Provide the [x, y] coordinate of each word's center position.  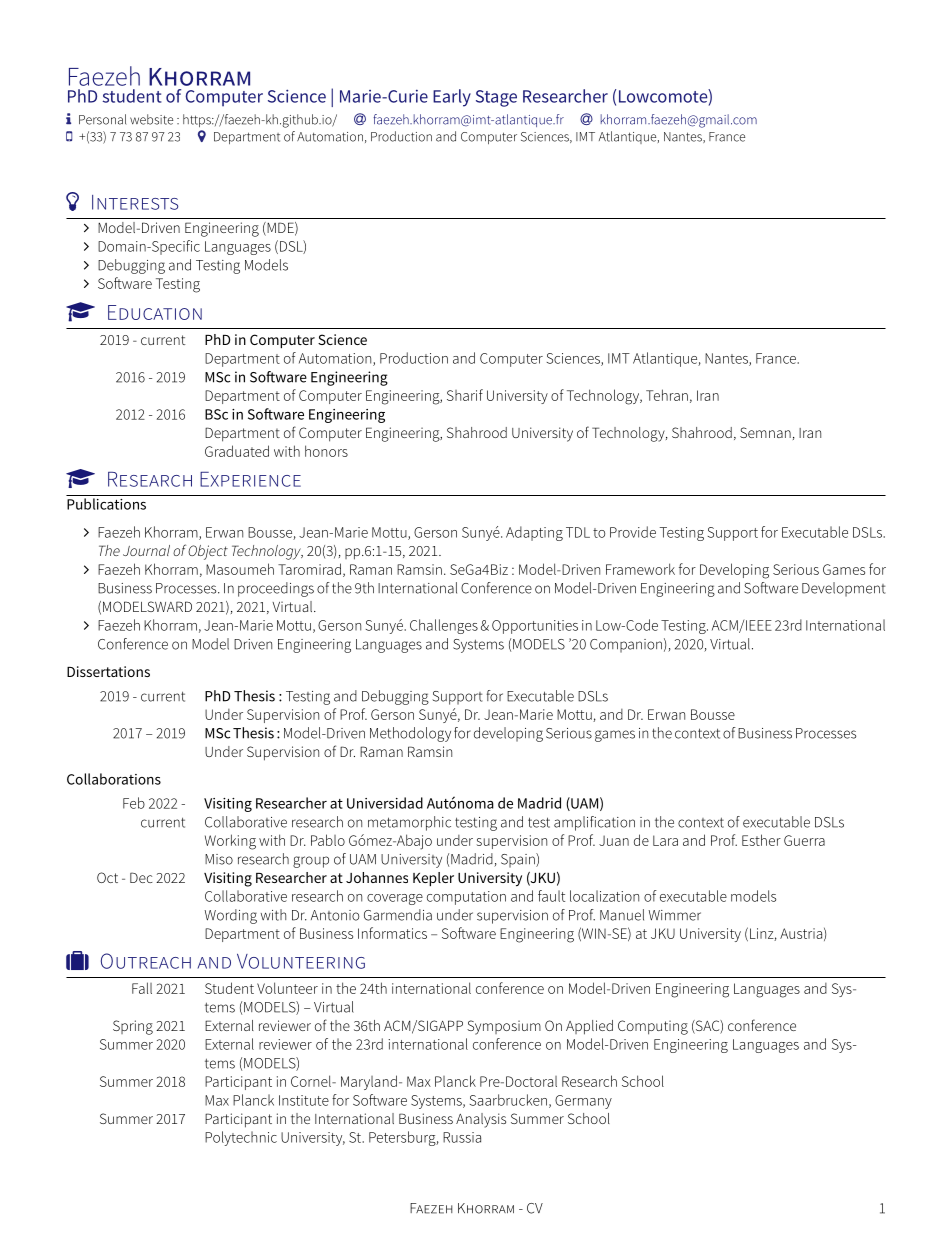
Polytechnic [241, 1138]
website [151, 119]
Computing [653, 1027]
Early [452, 98]
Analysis [481, 1120]
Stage [496, 98]
